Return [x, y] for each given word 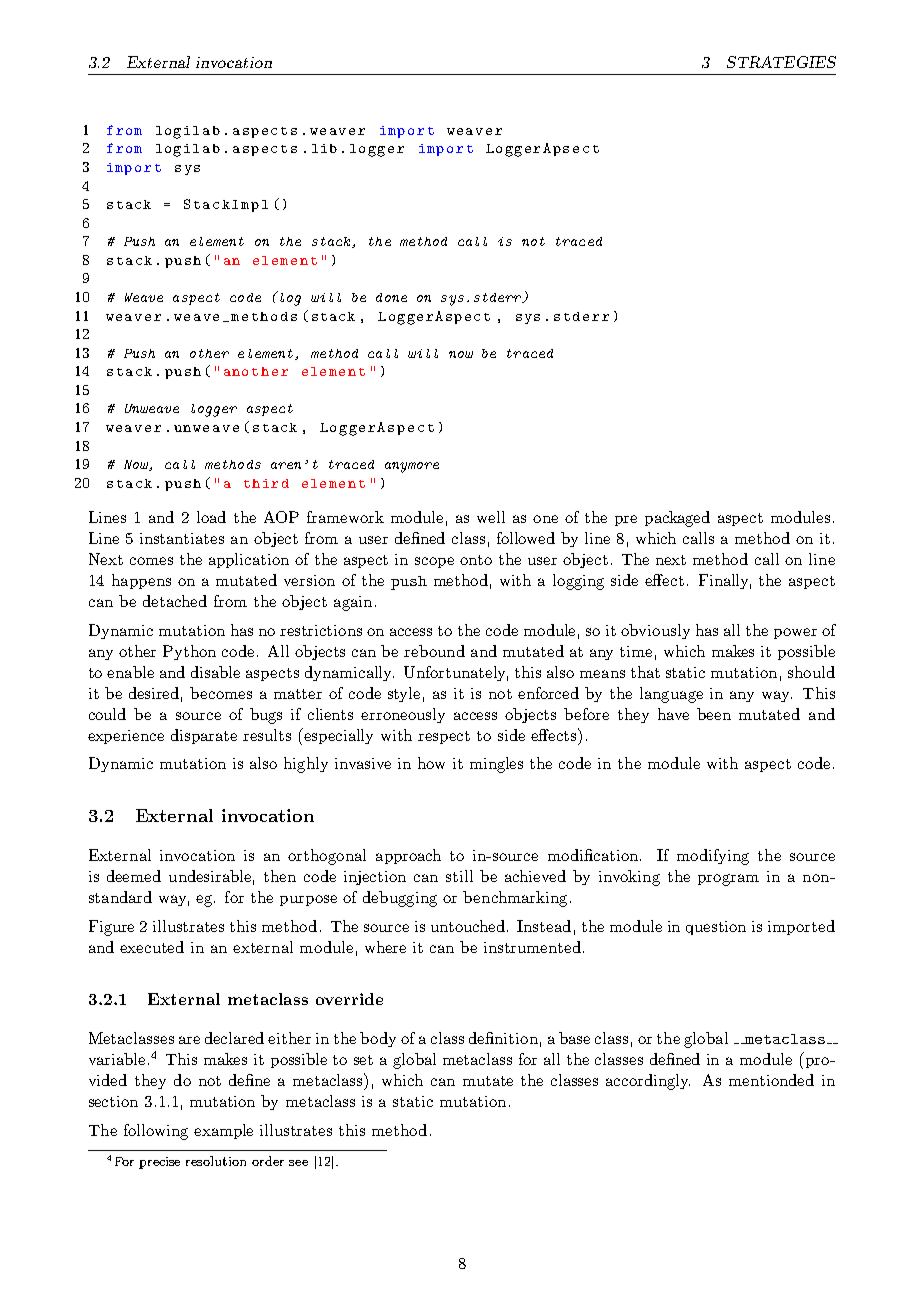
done [391, 297]
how [431, 763]
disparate [204, 736]
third [266, 483]
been [714, 714]
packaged [677, 519]
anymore [412, 467]
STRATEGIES [781, 62]
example [223, 1131]
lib [324, 148]
